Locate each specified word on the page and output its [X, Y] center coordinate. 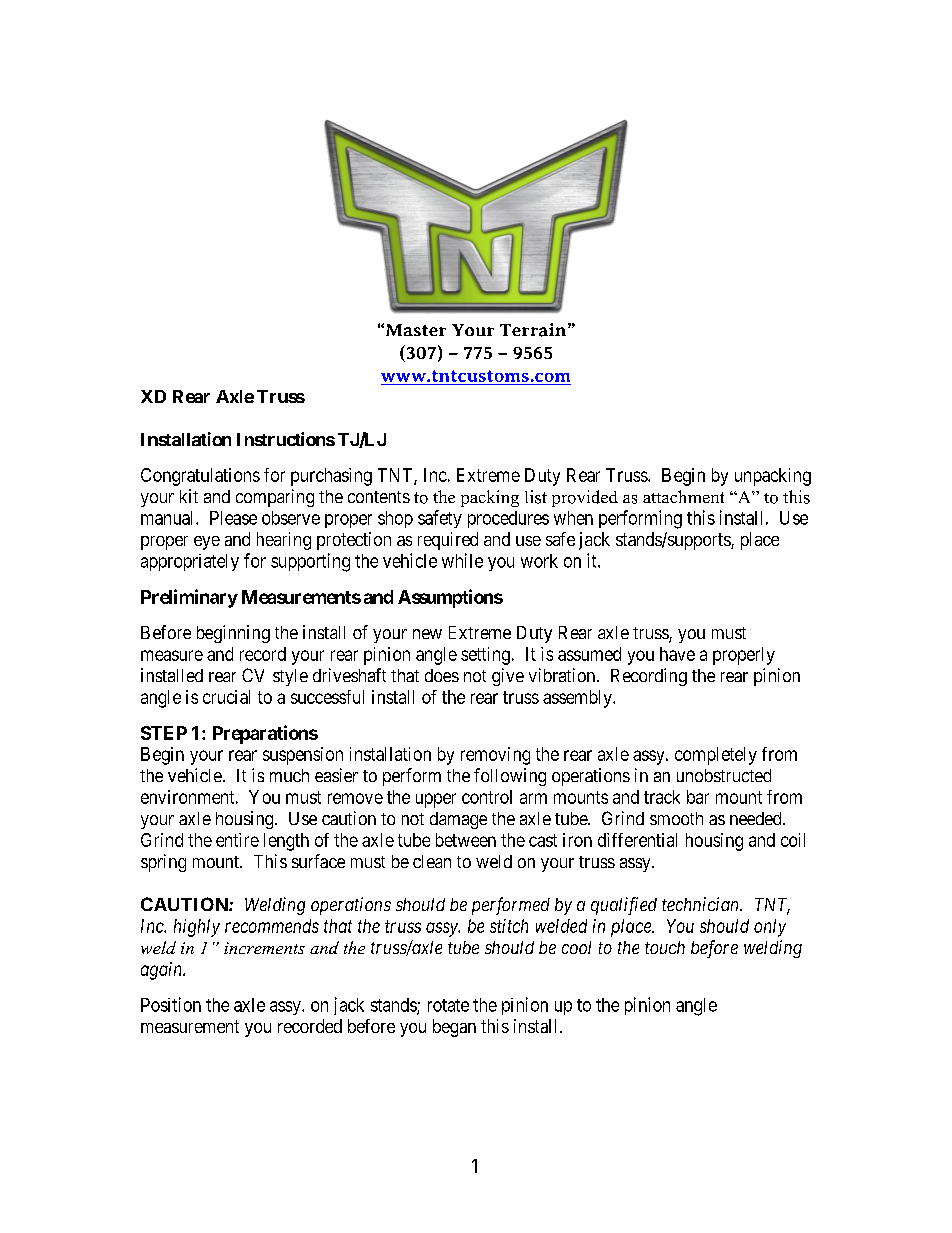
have [677, 654]
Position [171, 1004]
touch [665, 947]
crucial [226, 697]
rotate [448, 1005]
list [536, 497]
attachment [683, 496]
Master [416, 330]
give [508, 677]
